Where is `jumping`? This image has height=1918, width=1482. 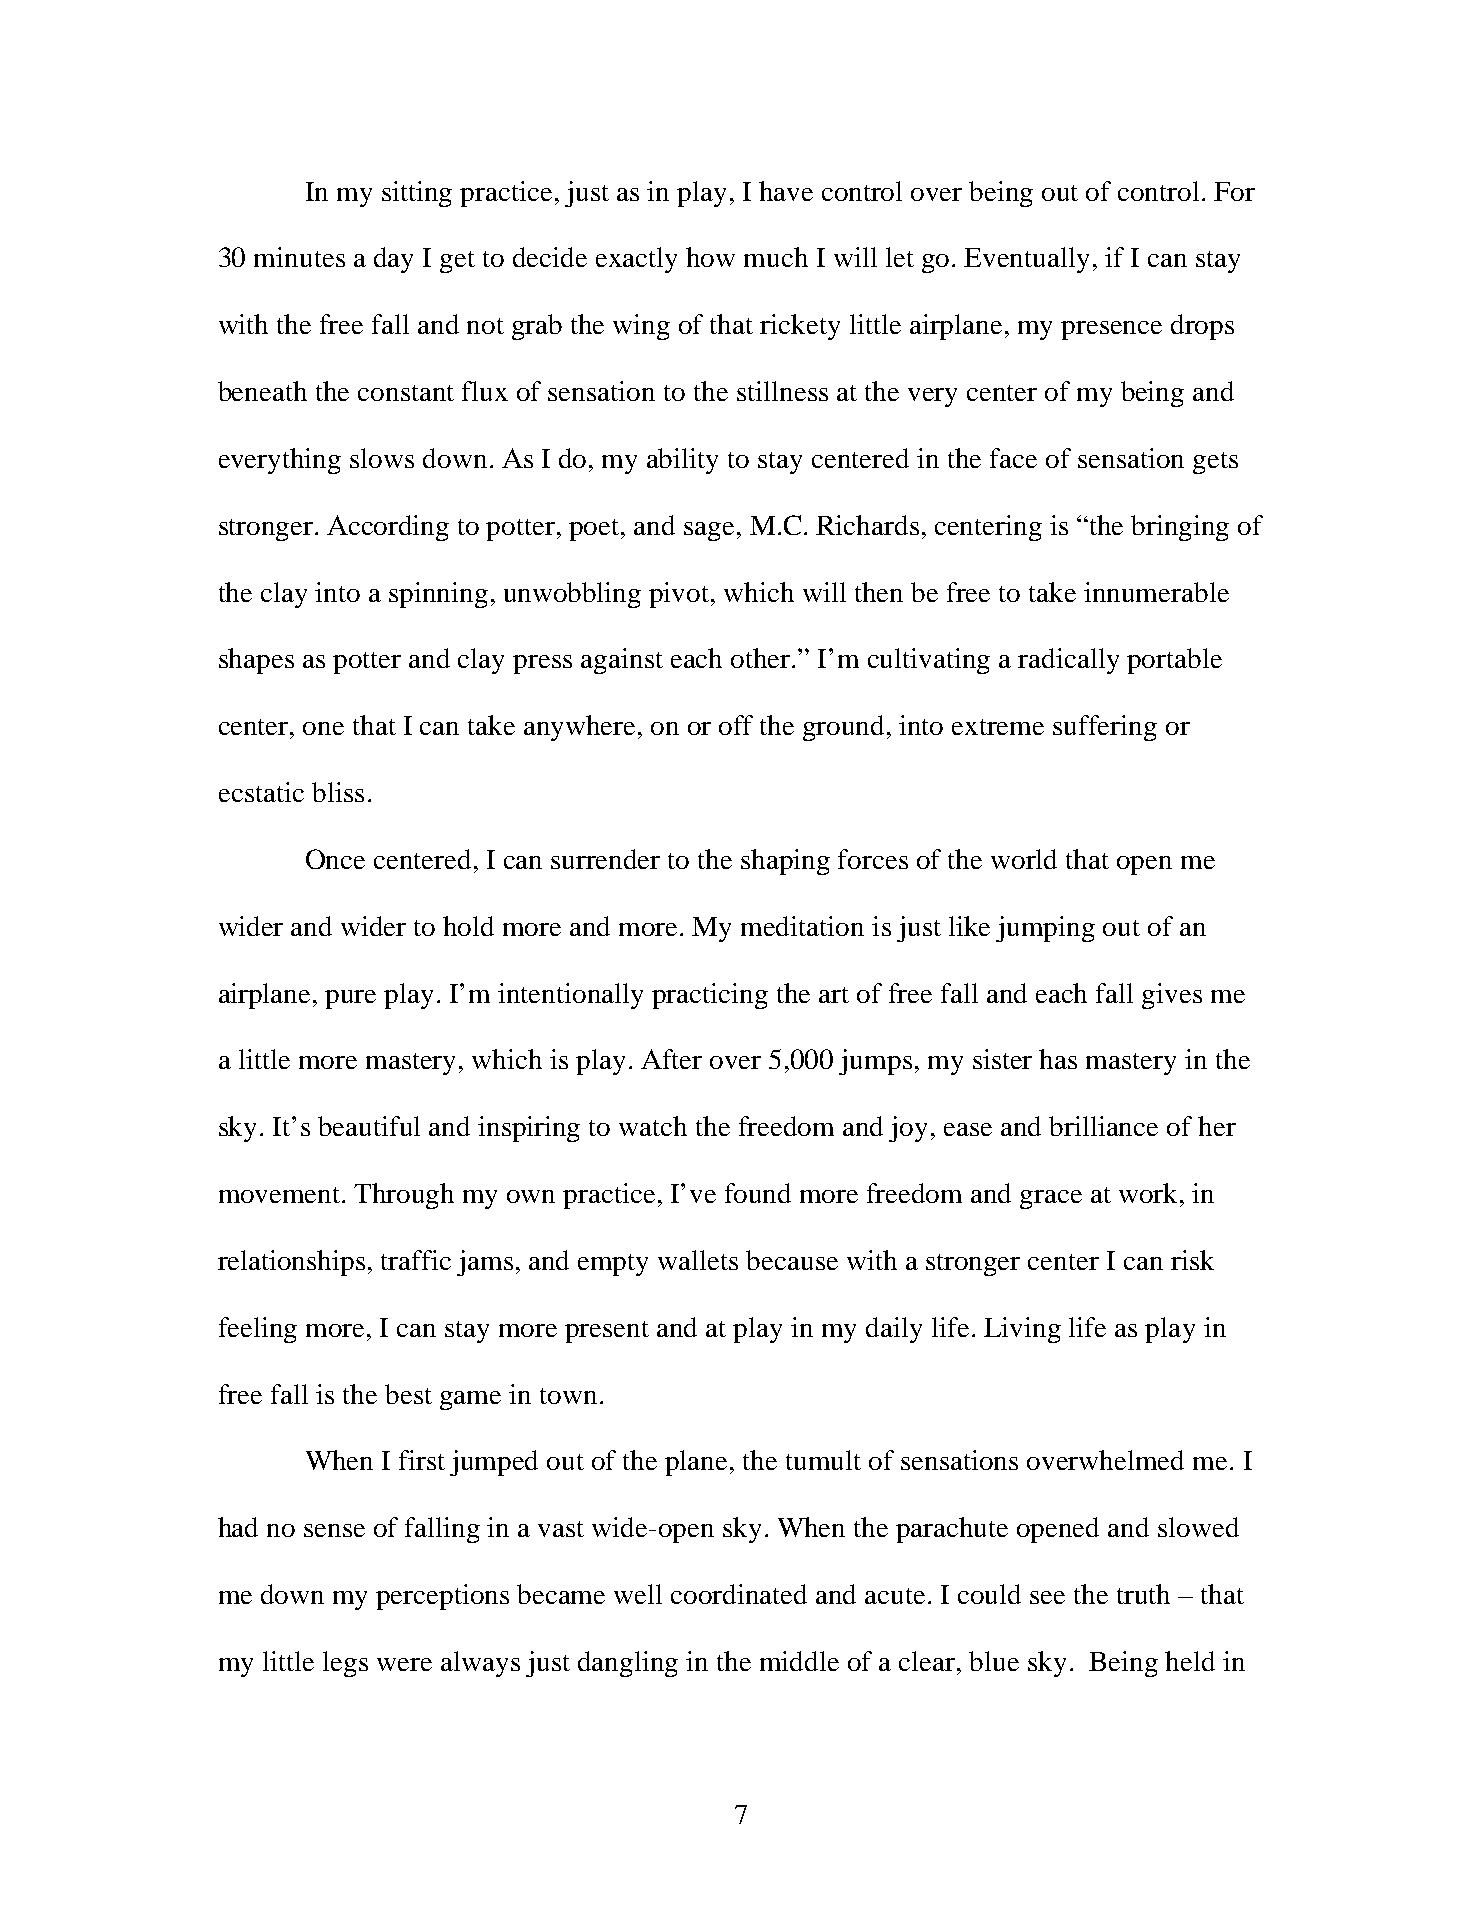 jumping is located at coordinates (1045, 929).
